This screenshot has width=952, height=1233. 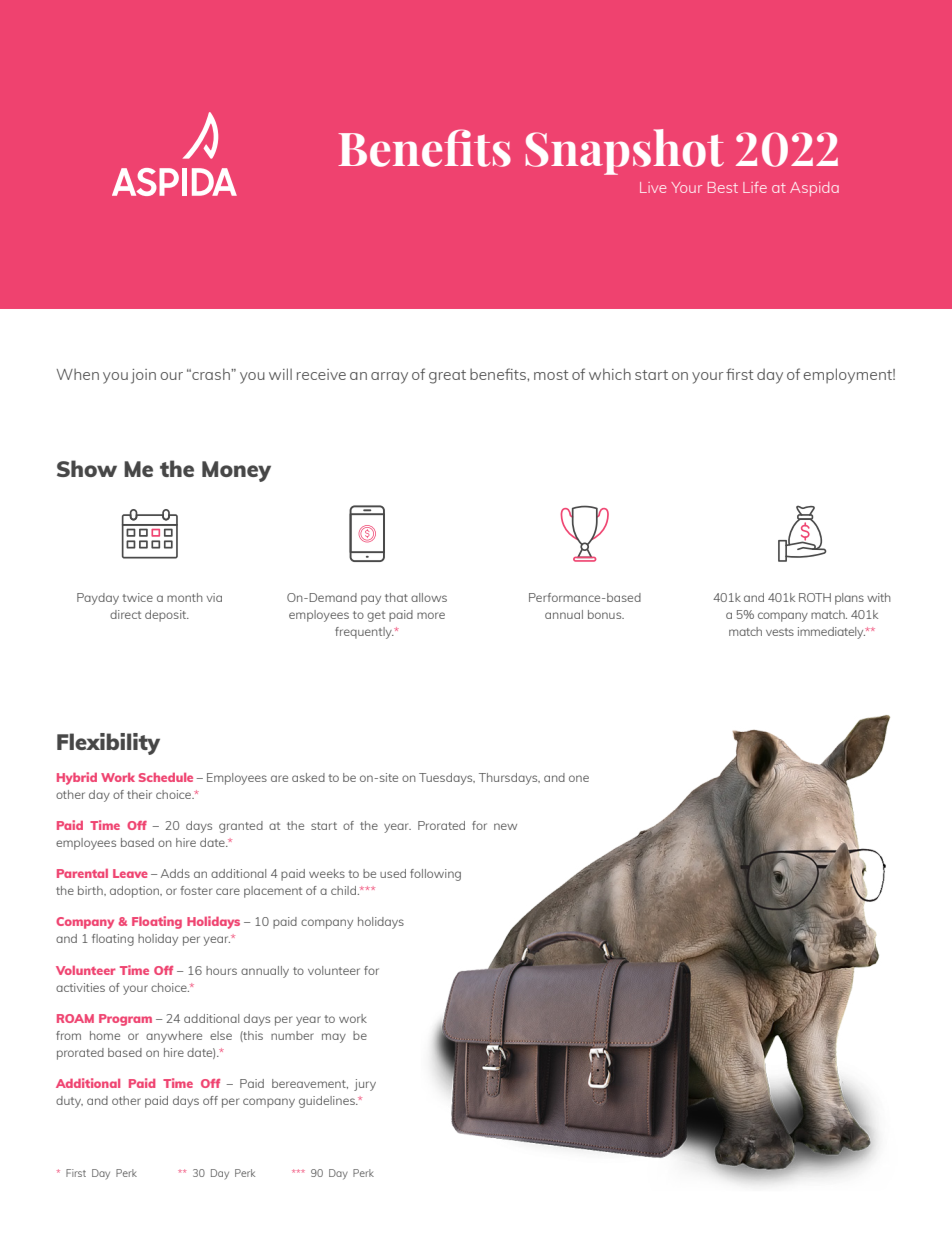 I want to click on may, so click(x=334, y=1038).
